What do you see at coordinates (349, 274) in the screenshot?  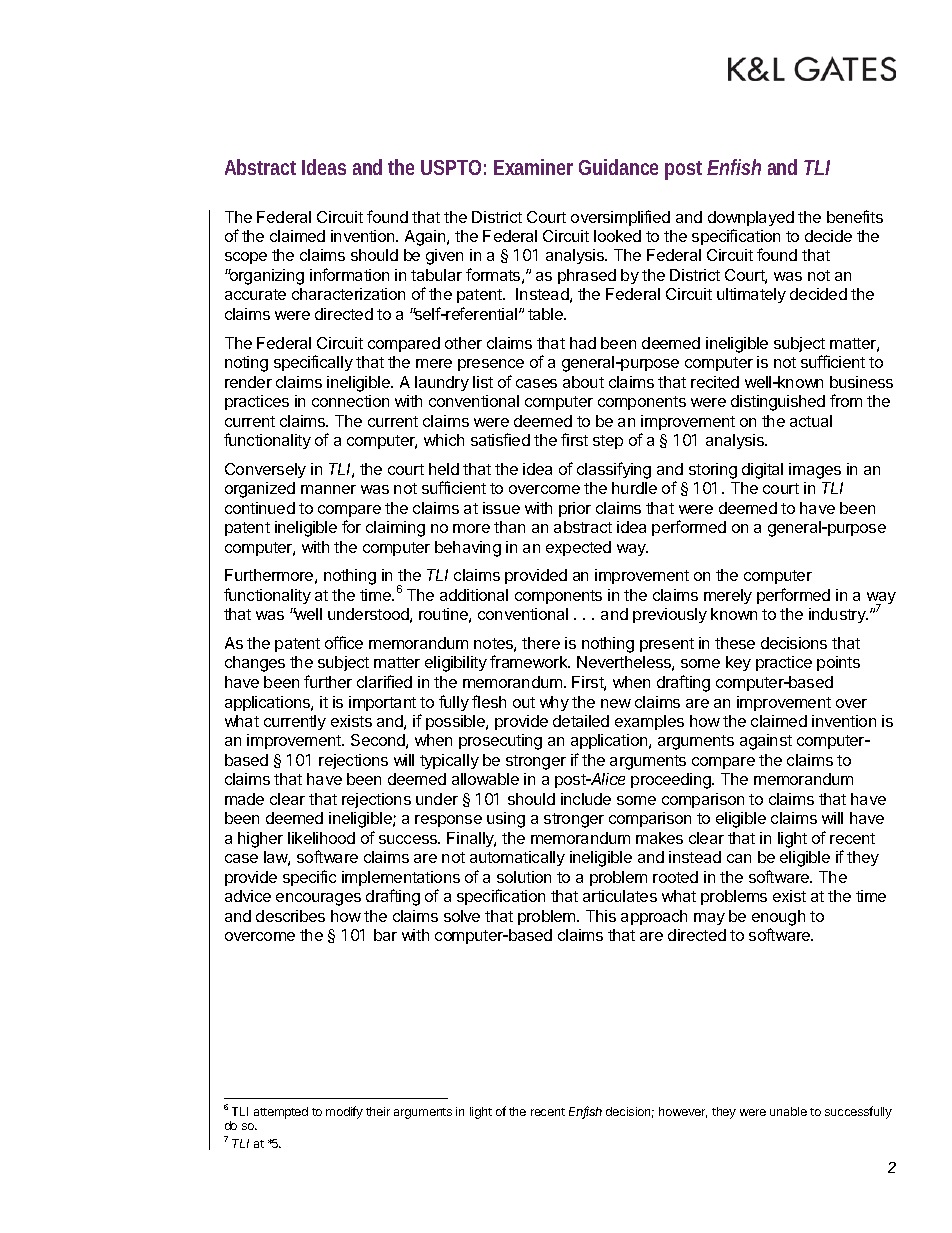 I see `information` at bounding box center [349, 274].
